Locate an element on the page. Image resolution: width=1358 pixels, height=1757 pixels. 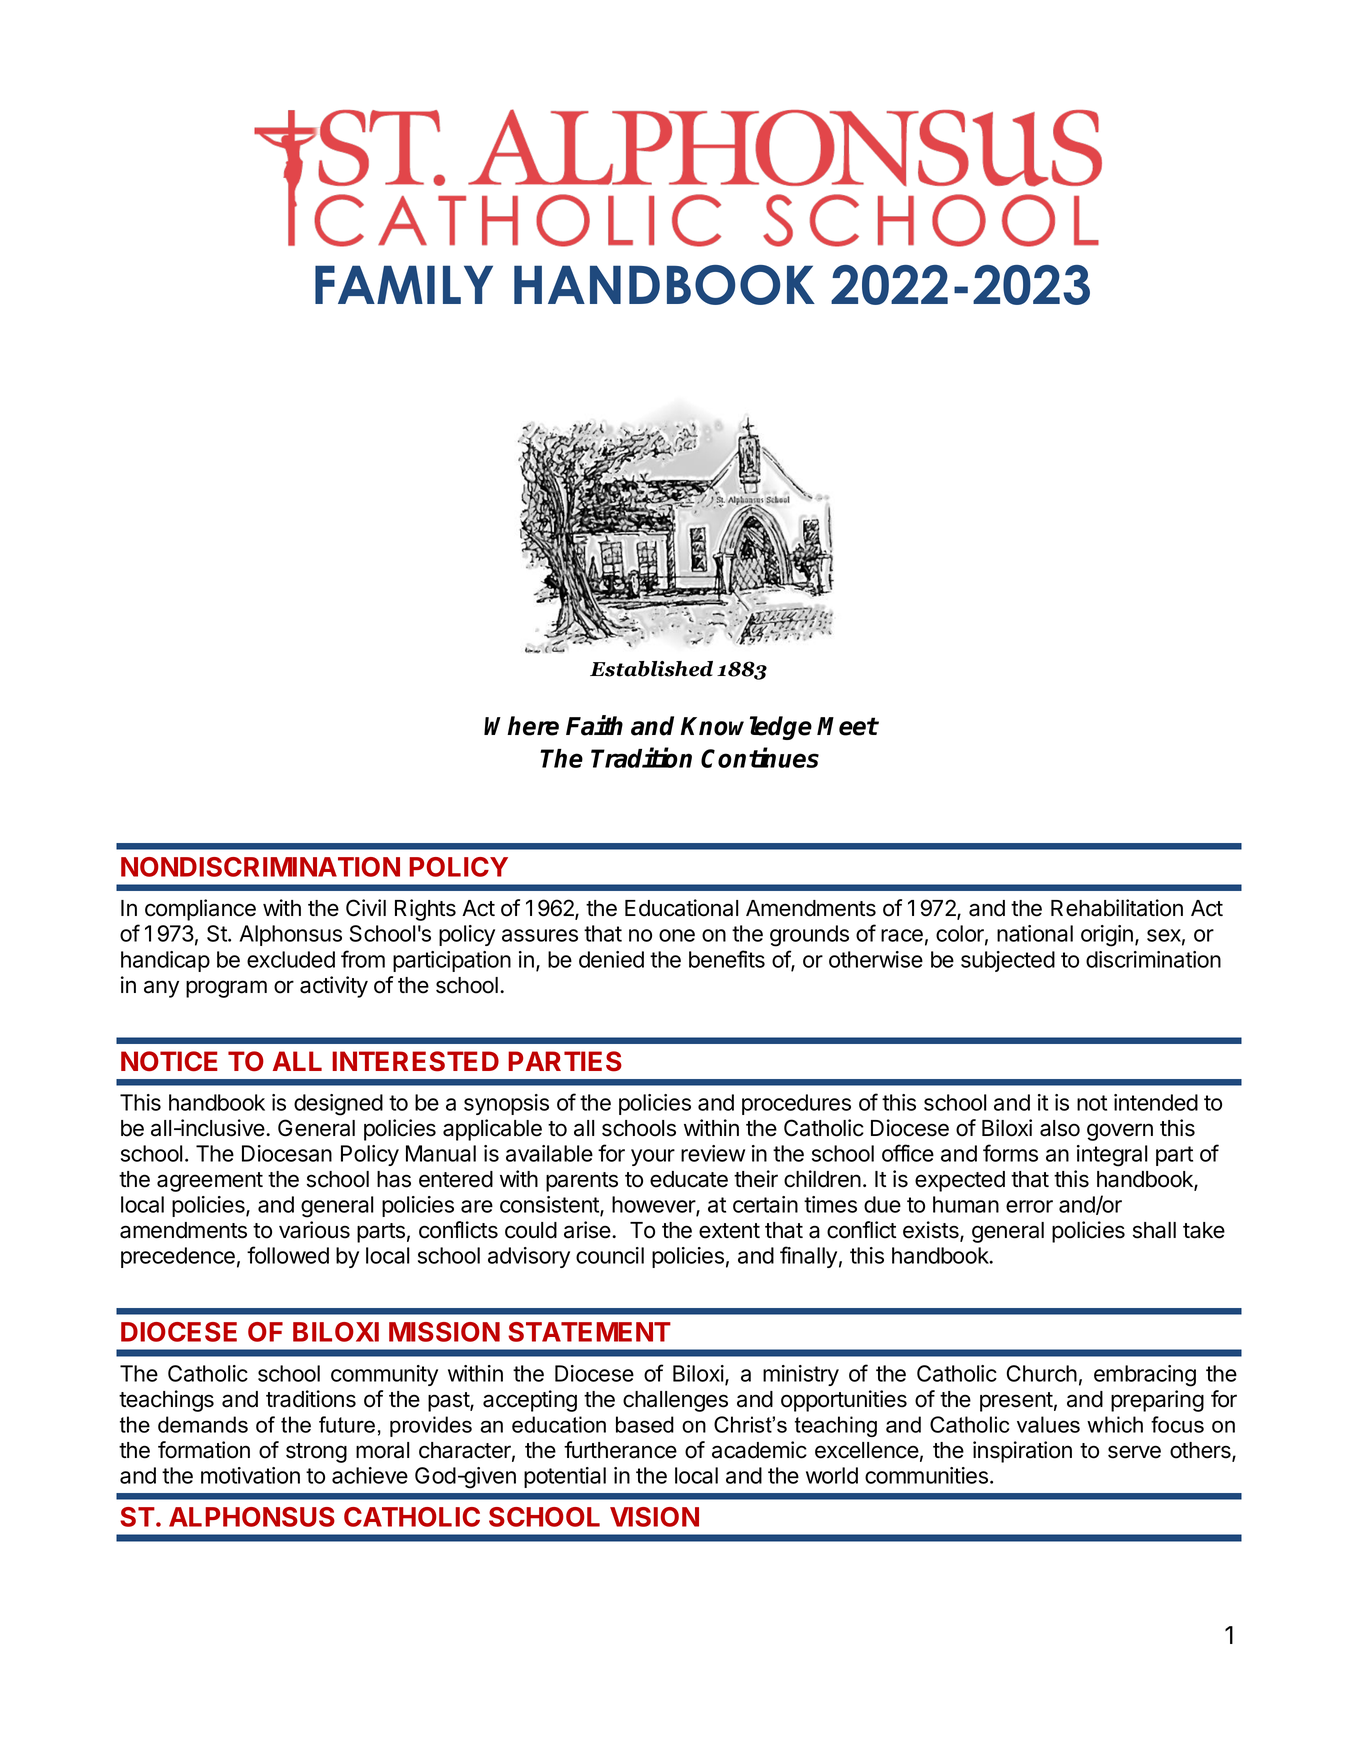
VISION is located at coordinates (654, 1517).
